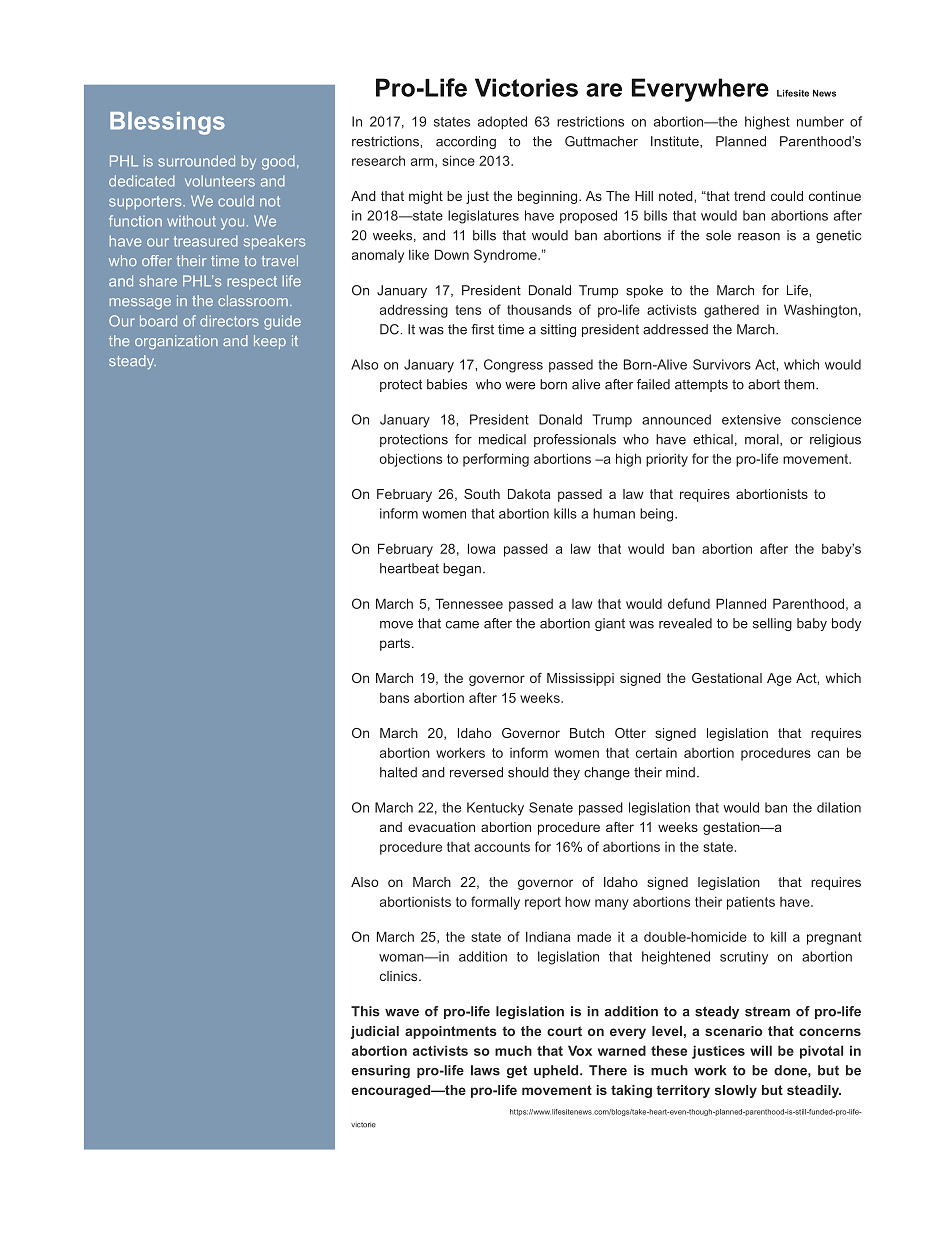 The height and width of the page is (1233, 952). Describe the element at coordinates (482, 494) in the page. I see `South` at that location.
